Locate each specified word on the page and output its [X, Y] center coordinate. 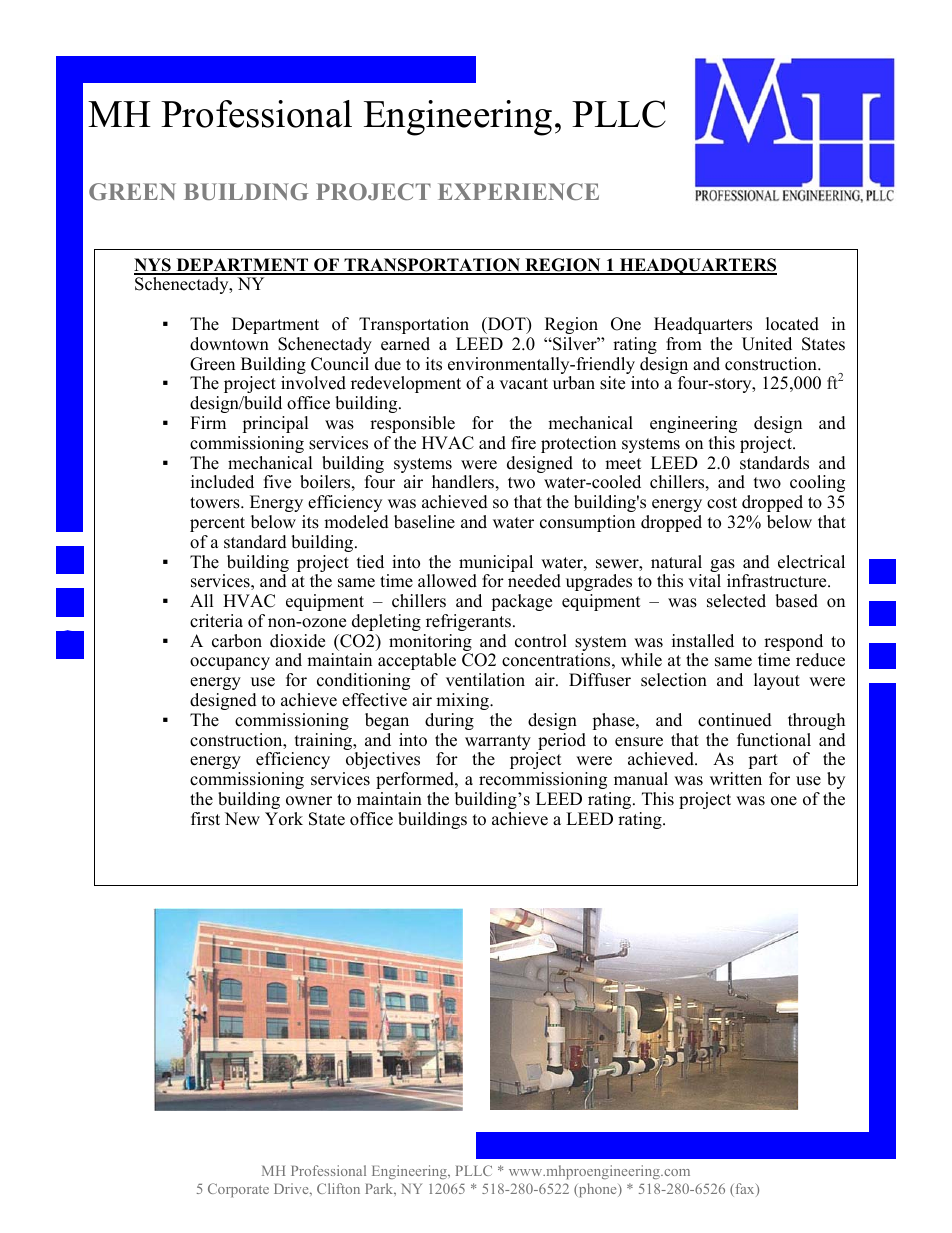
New [242, 819]
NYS [153, 266]
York [284, 819]
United [767, 344]
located [792, 324]
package [521, 602]
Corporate [238, 1190]
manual [641, 779]
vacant [523, 384]
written [736, 779]
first [205, 819]
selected [736, 601]
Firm [208, 422]
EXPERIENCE [518, 191]
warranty [498, 744]
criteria [216, 621]
